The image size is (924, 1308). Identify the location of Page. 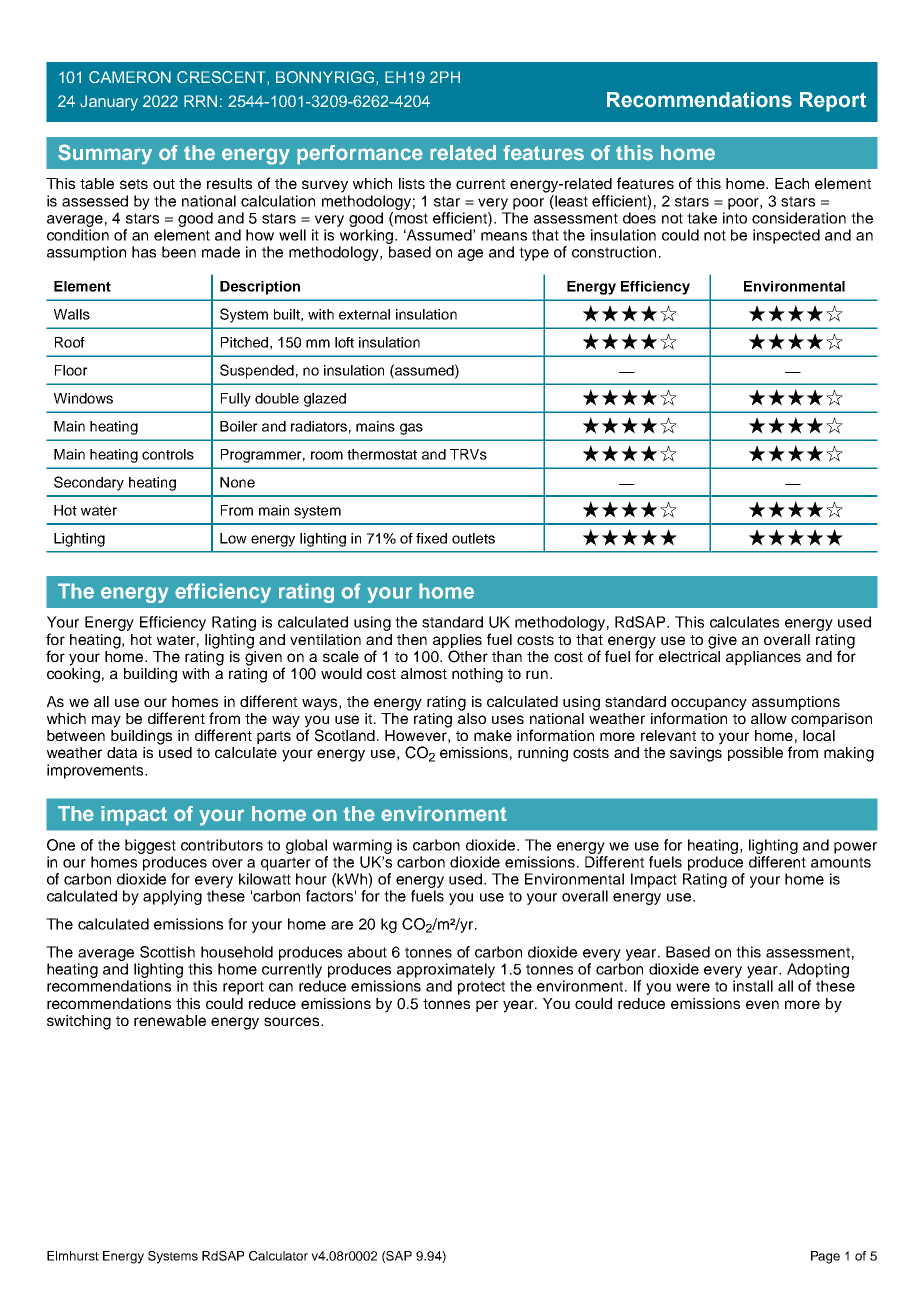
(825, 1257).
